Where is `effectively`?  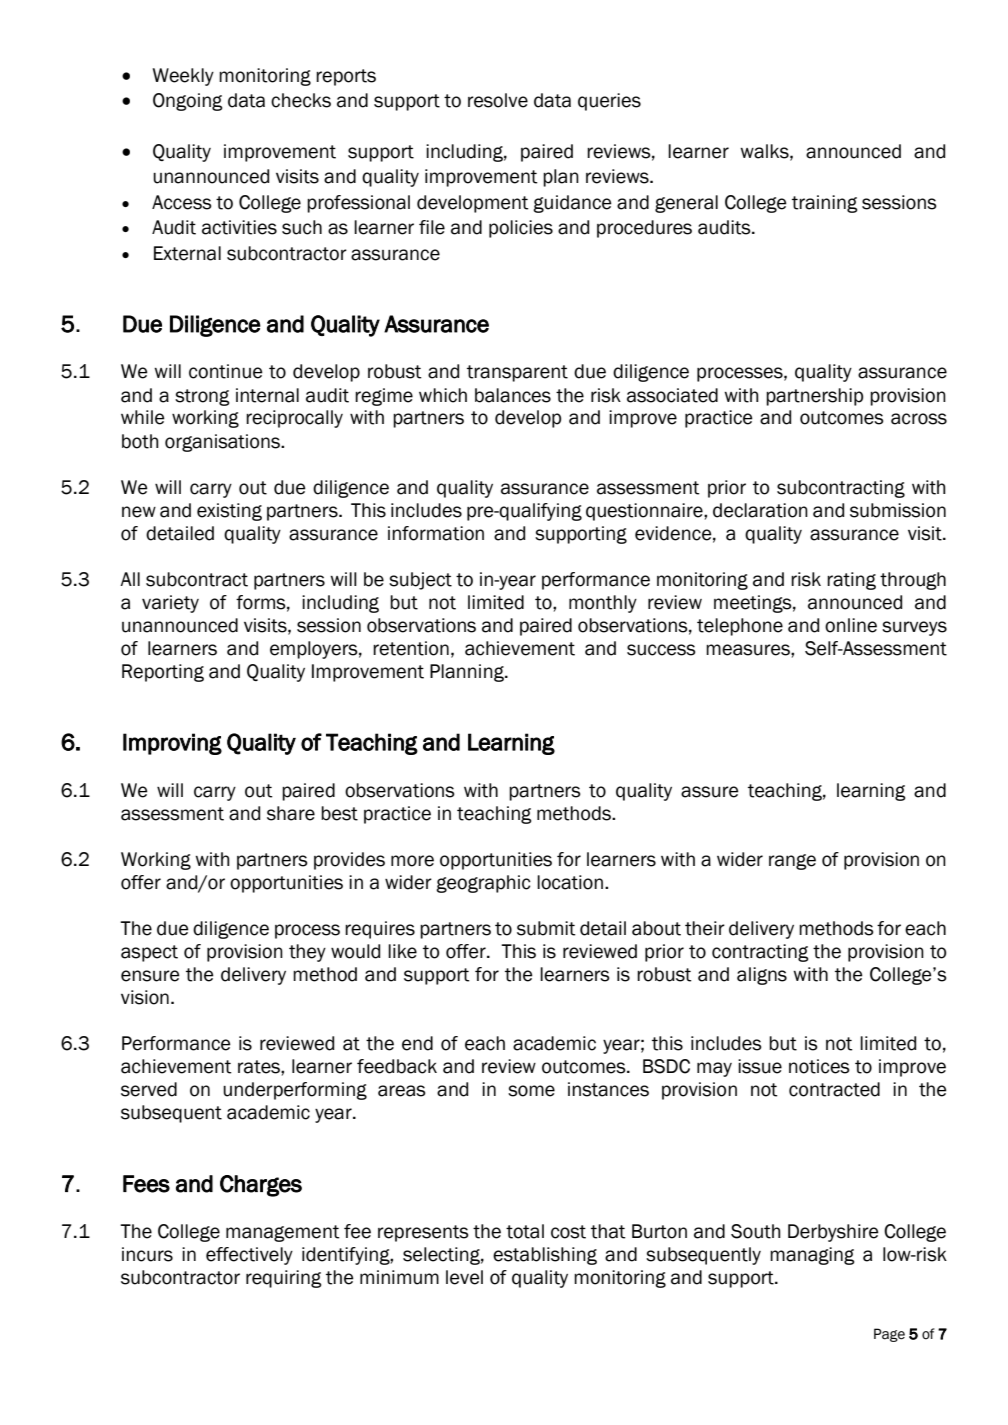
effectively is located at coordinates (249, 1256).
